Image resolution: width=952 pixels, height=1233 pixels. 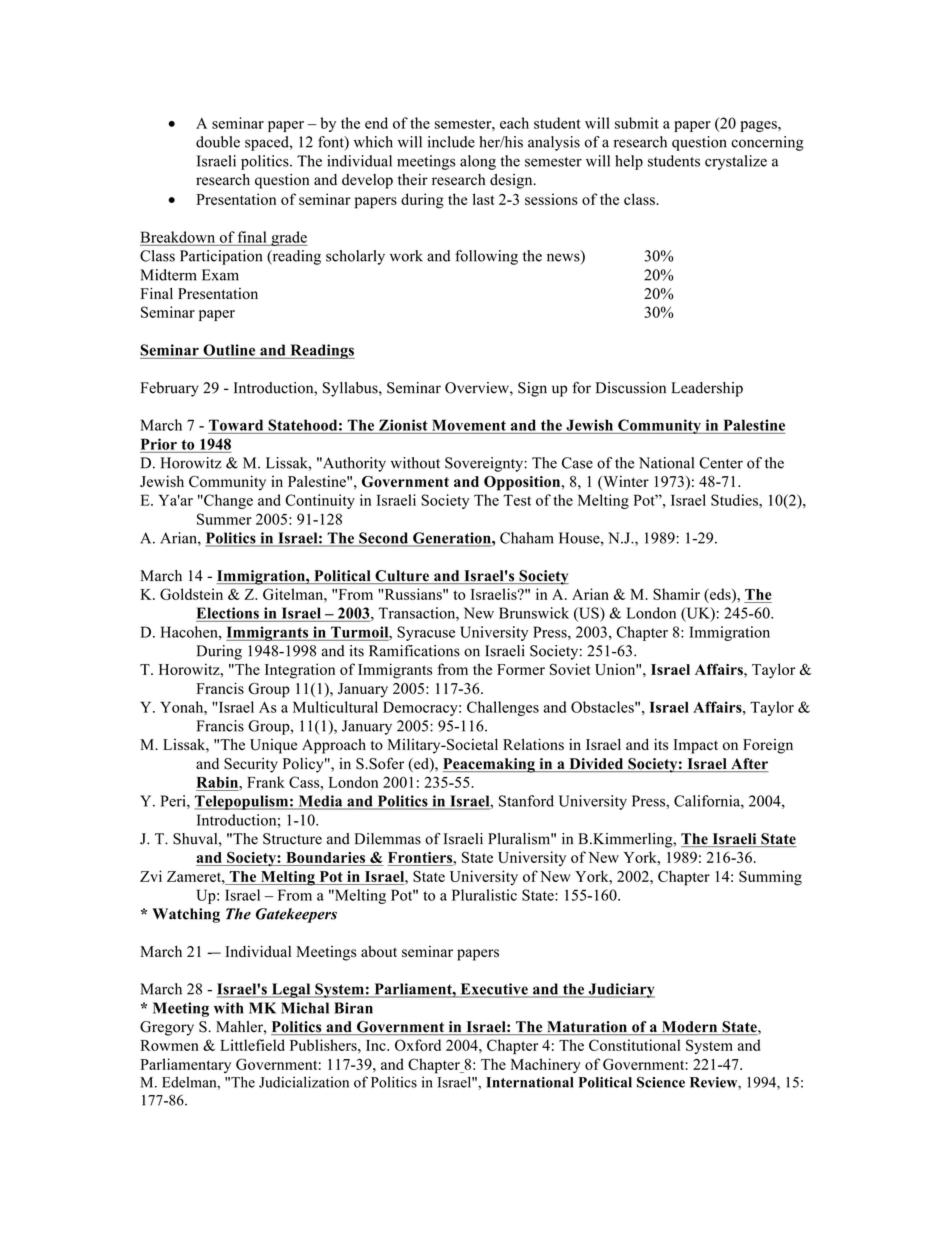 I want to click on Movement, so click(x=469, y=425).
